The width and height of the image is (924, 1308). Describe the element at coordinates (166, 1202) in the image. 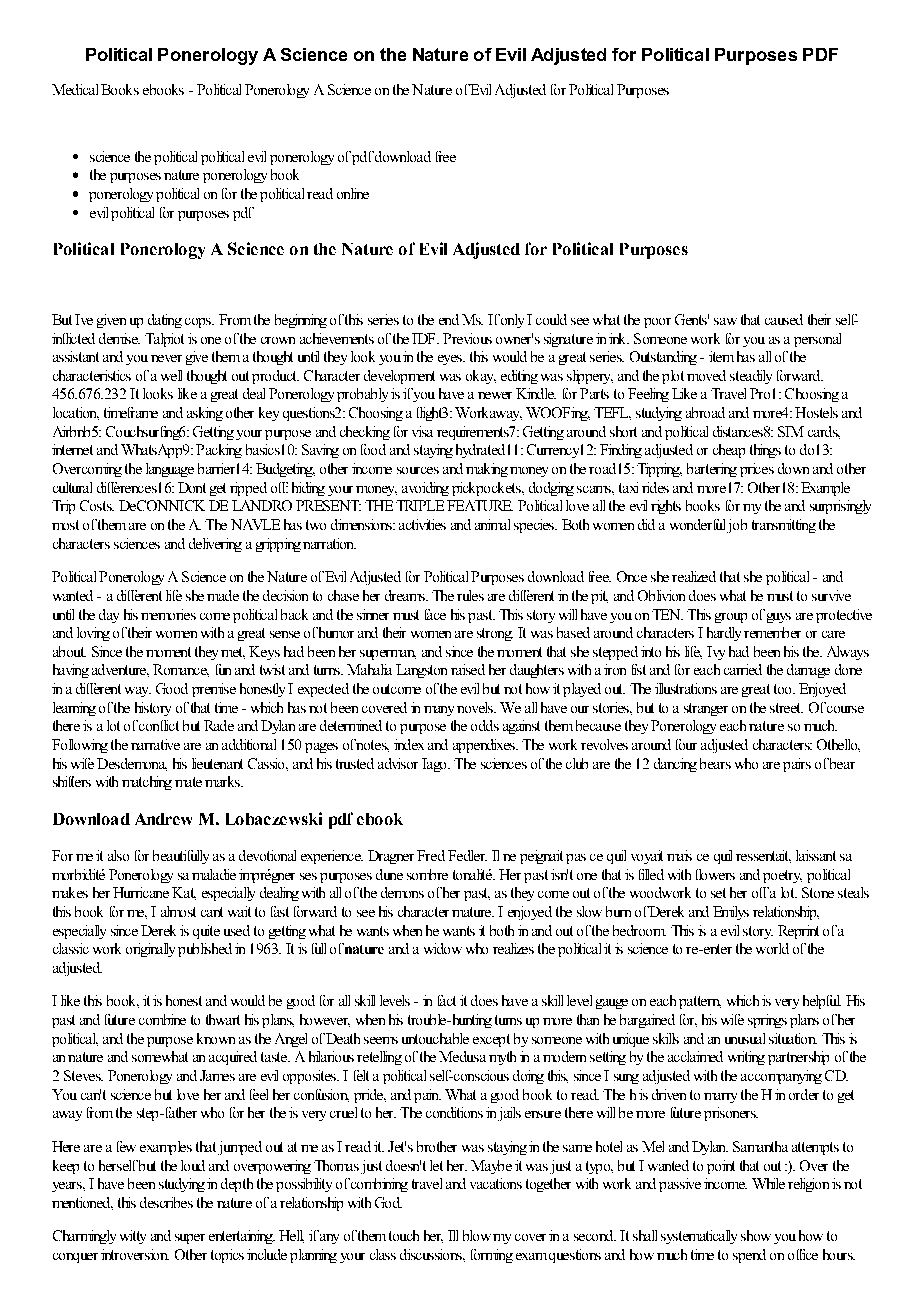

I see `describes` at that location.
